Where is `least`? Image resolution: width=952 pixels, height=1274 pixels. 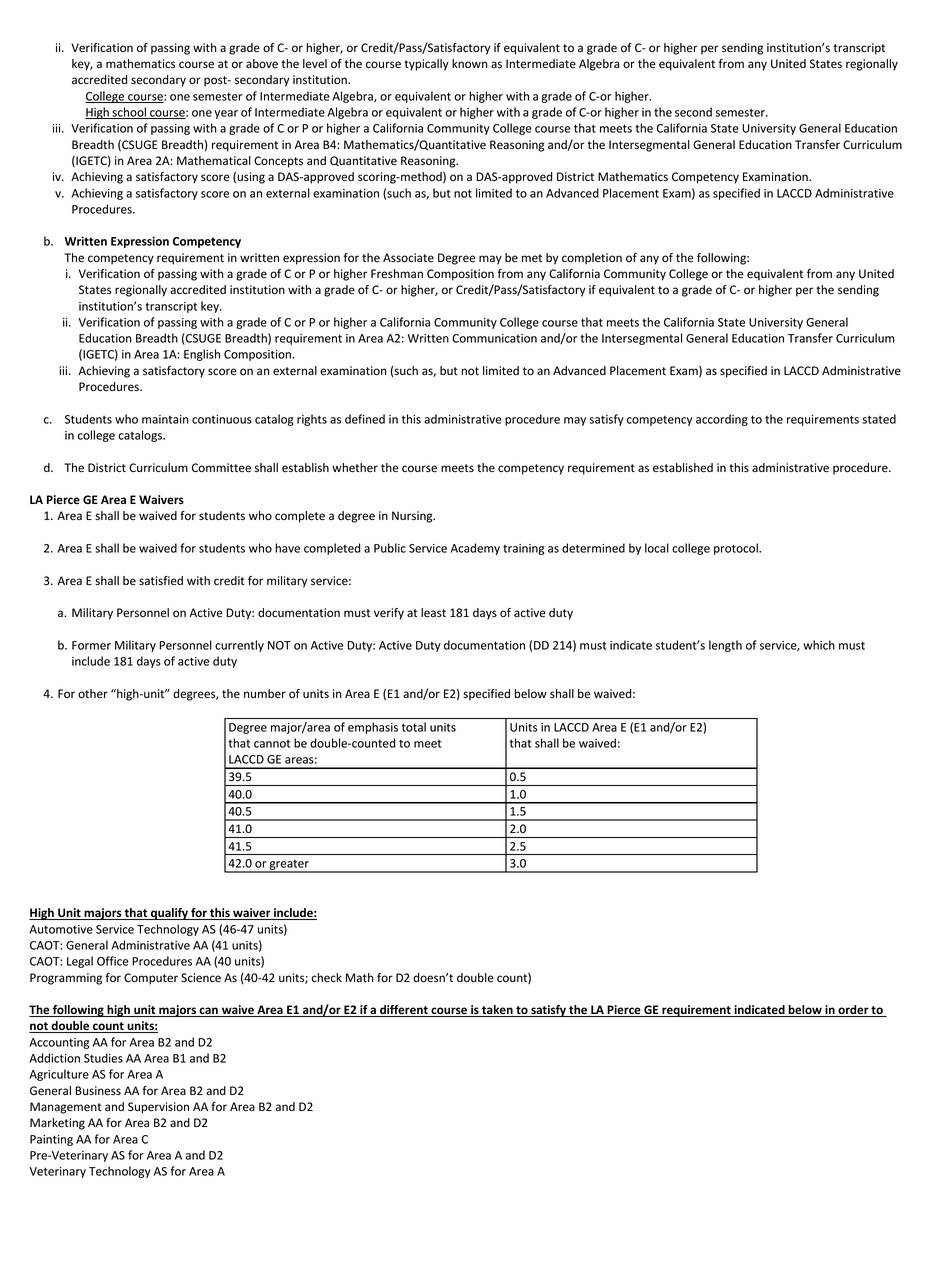 least is located at coordinates (433, 613).
